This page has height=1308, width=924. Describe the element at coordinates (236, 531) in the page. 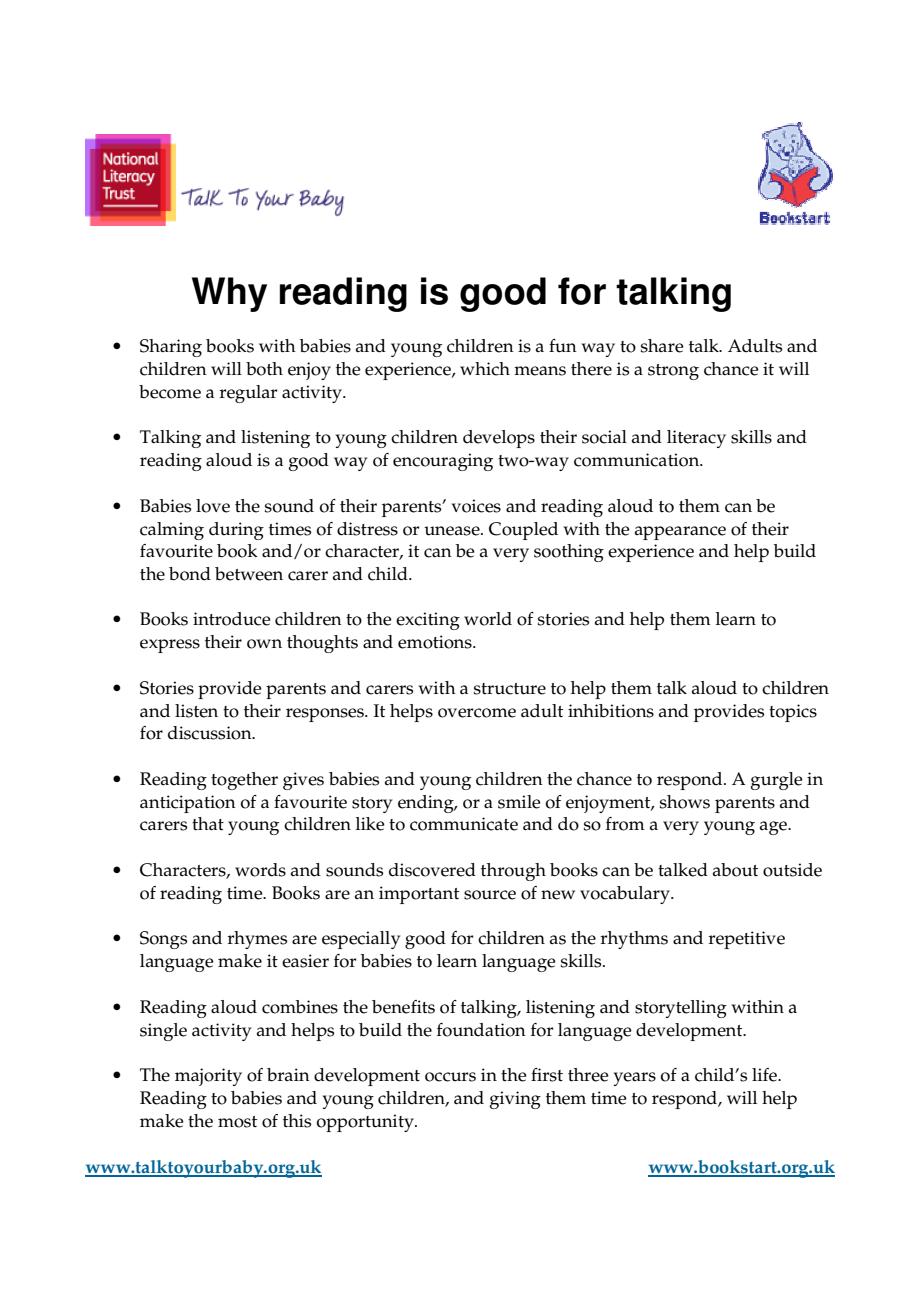

I see `during` at that location.
